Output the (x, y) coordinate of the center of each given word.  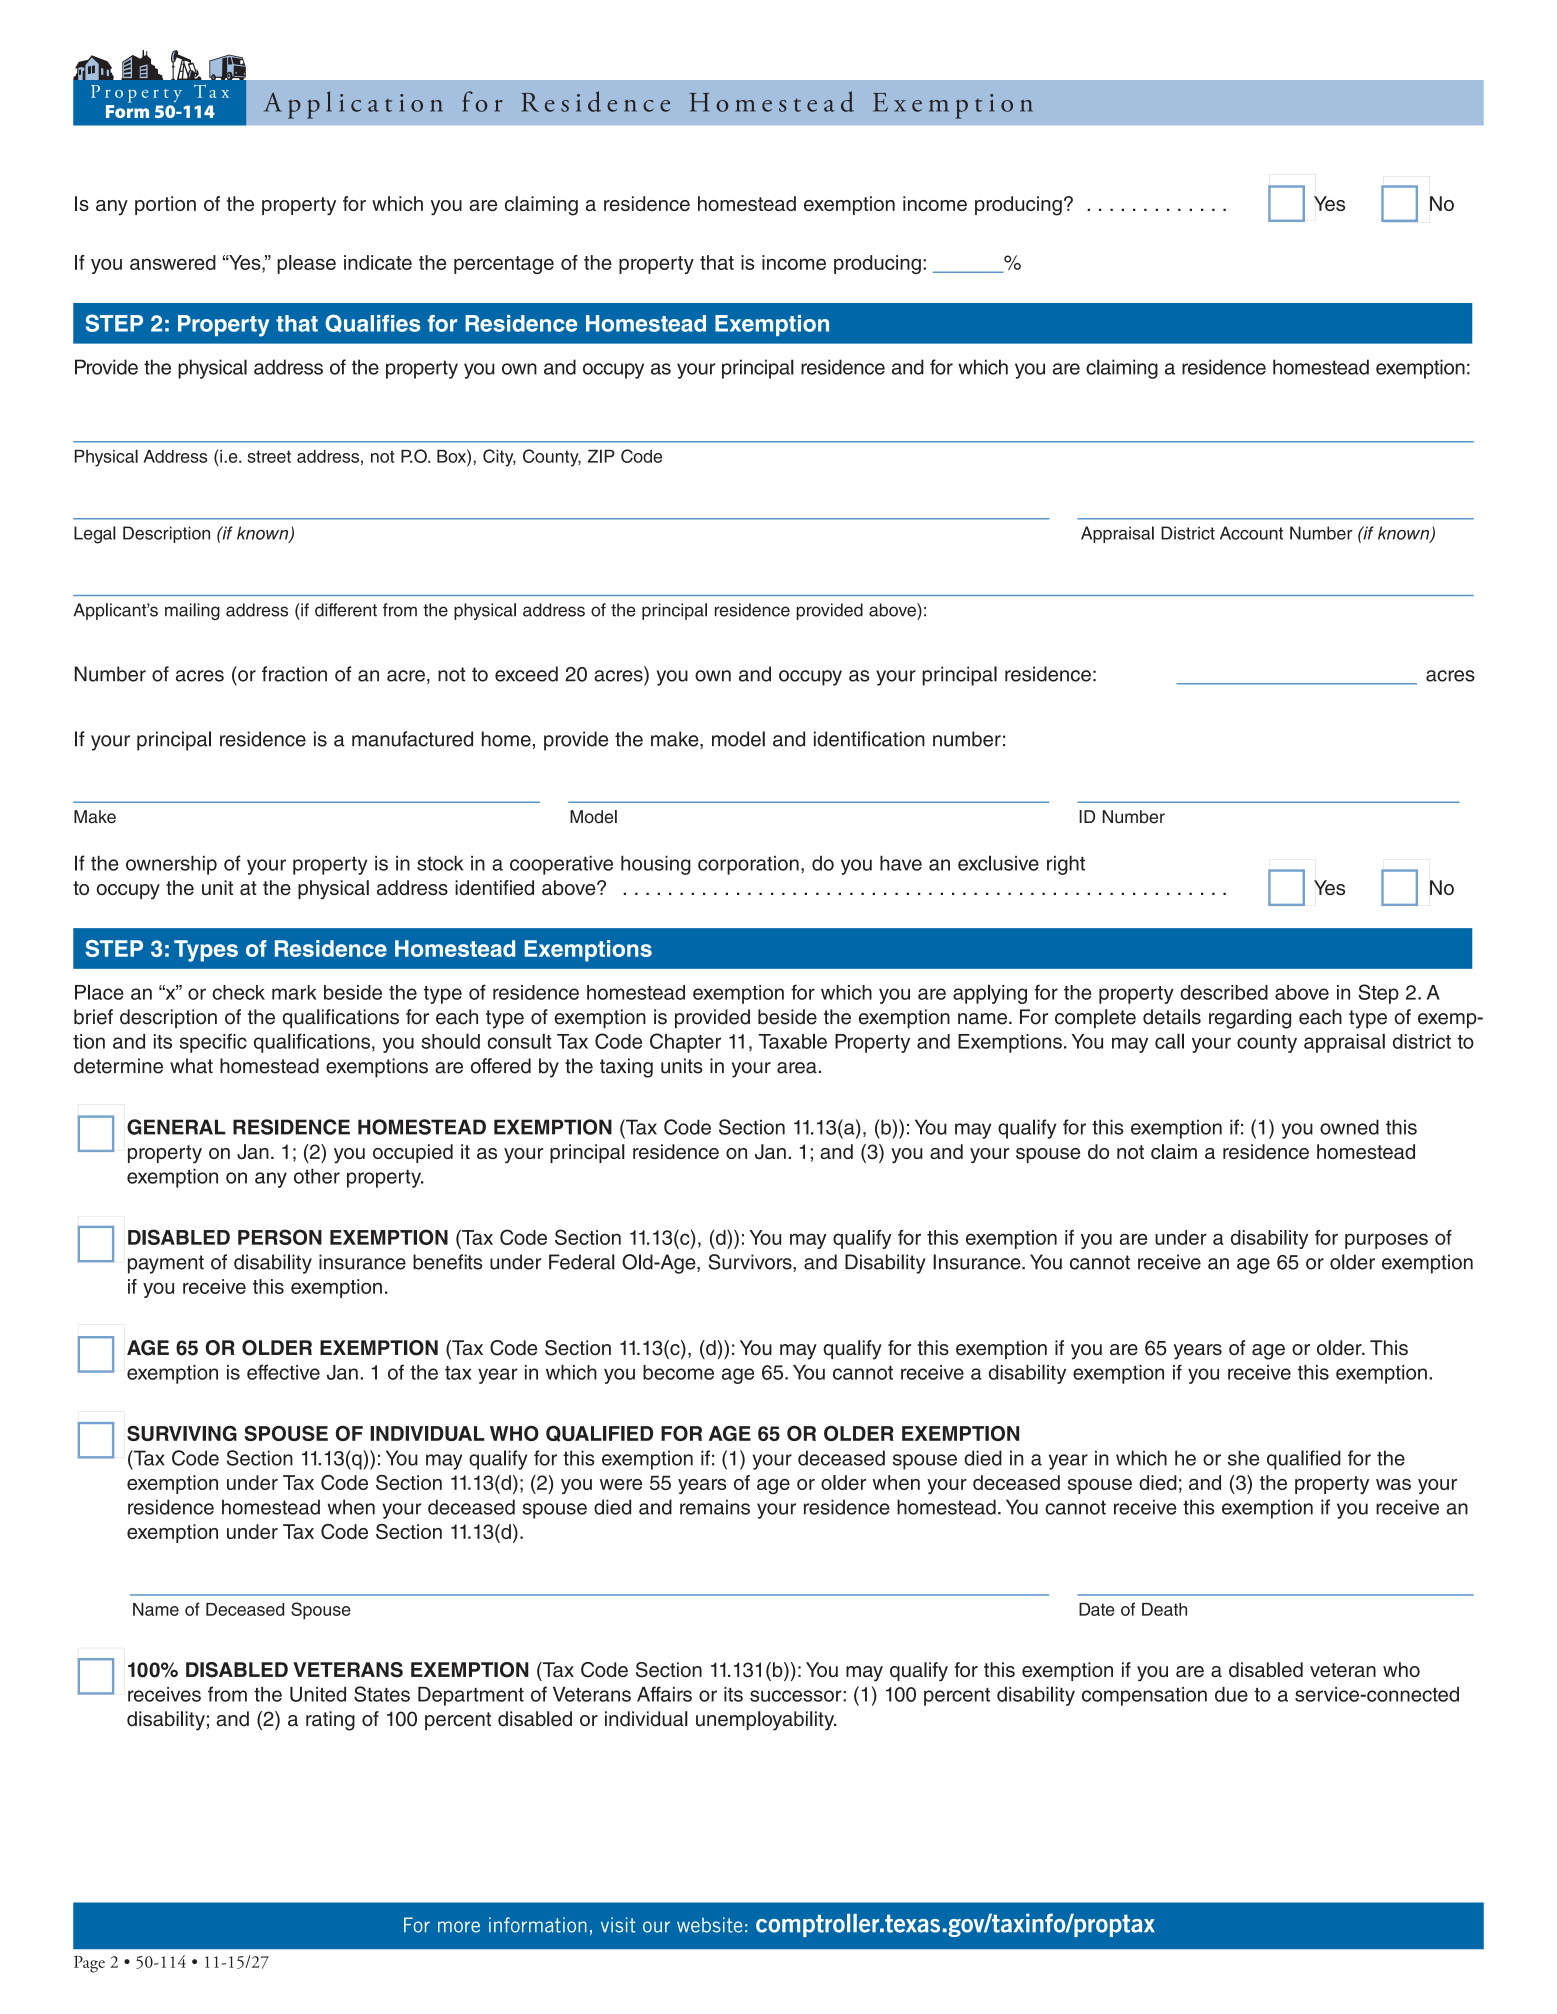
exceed (526, 674)
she (1243, 1458)
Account (1251, 533)
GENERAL (176, 1127)
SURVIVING (182, 1433)
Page (89, 1964)
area (798, 1068)
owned (1349, 1127)
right (1066, 865)
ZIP (601, 456)
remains (715, 1507)
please (306, 264)
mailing (192, 611)
